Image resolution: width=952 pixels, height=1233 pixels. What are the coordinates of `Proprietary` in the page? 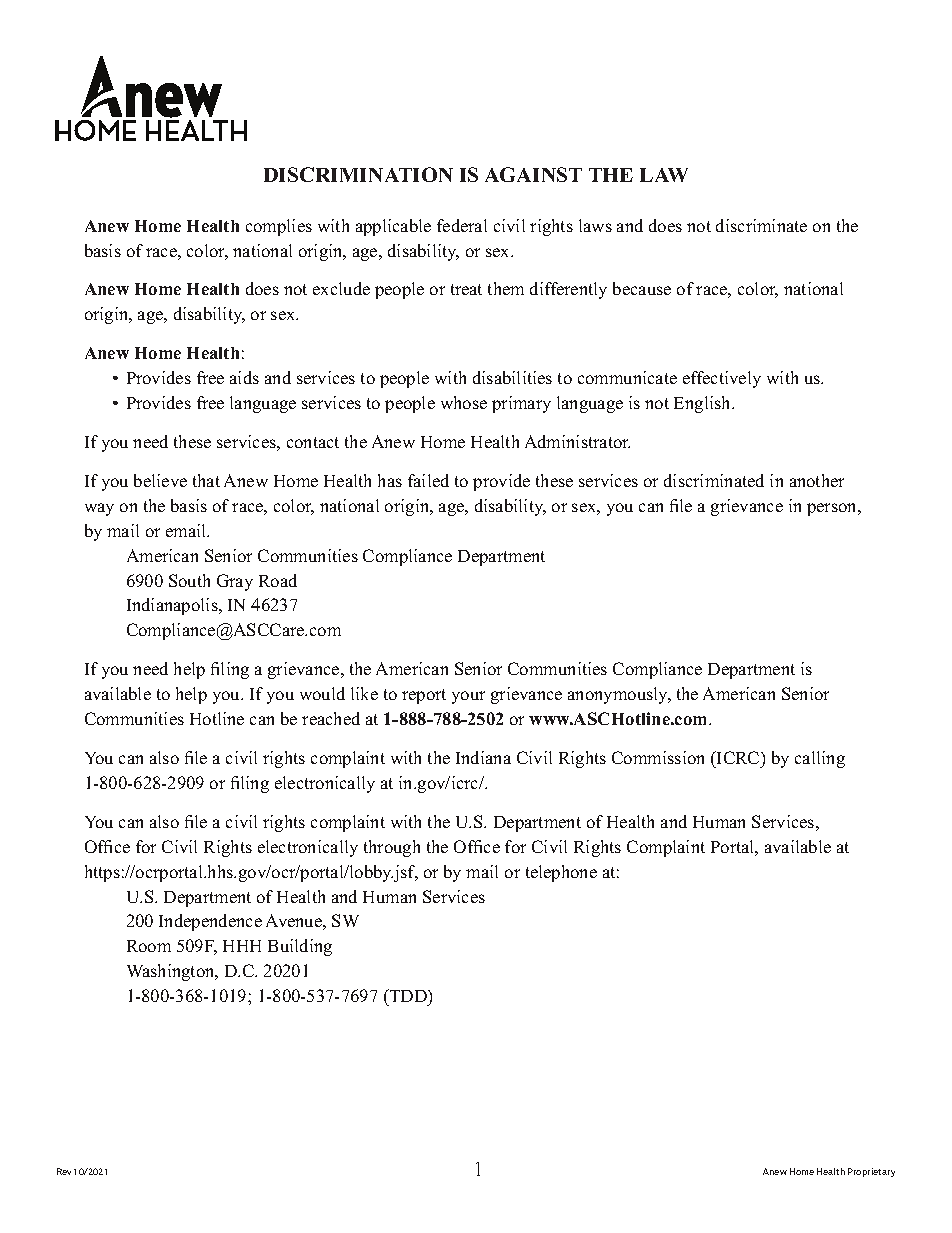 It's located at (871, 1172).
